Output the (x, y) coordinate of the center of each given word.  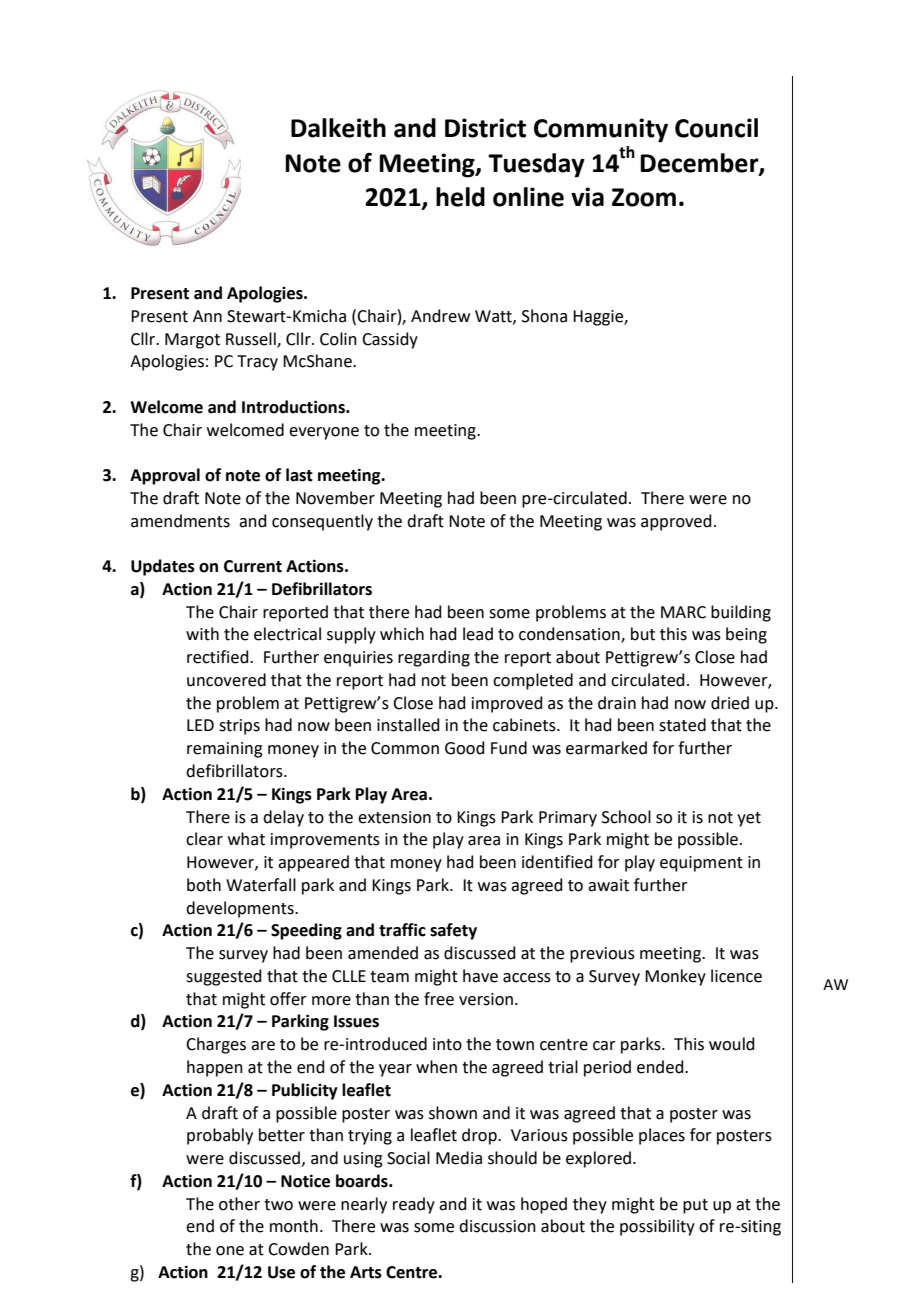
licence (736, 976)
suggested (224, 977)
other (239, 1204)
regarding (434, 658)
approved (676, 522)
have (480, 976)
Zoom (644, 197)
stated (682, 725)
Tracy (257, 363)
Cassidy (390, 340)
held (460, 197)
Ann (207, 316)
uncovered (226, 680)
